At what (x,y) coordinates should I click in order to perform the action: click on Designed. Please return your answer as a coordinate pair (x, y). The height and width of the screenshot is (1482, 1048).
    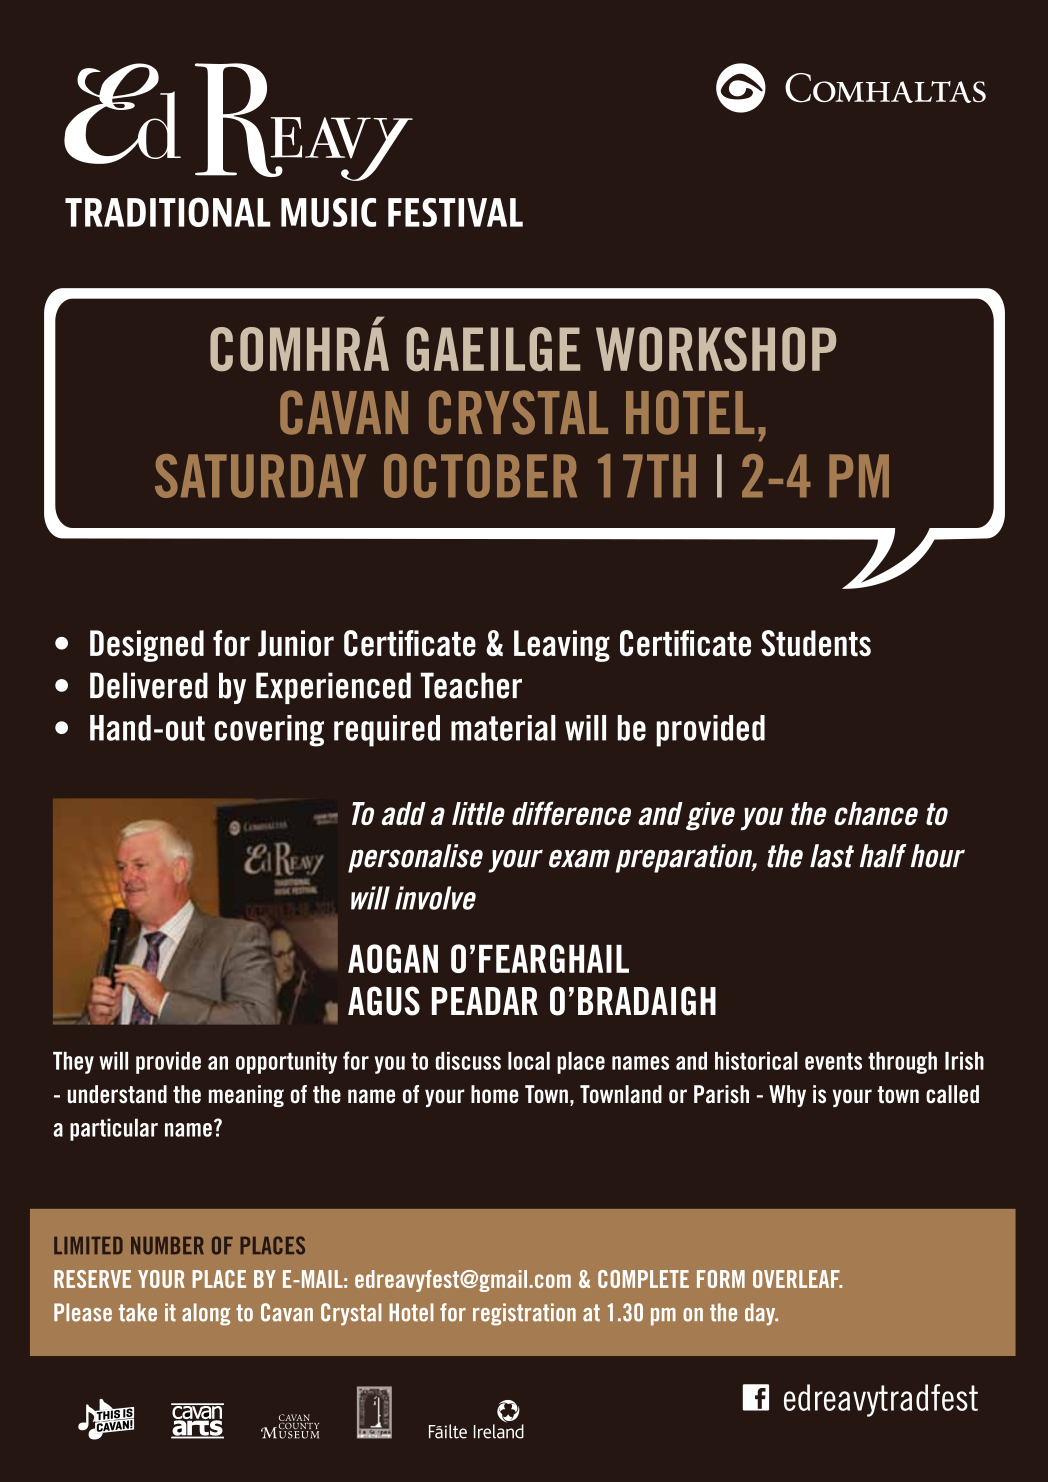
    Looking at the image, I should click on (147, 646).
